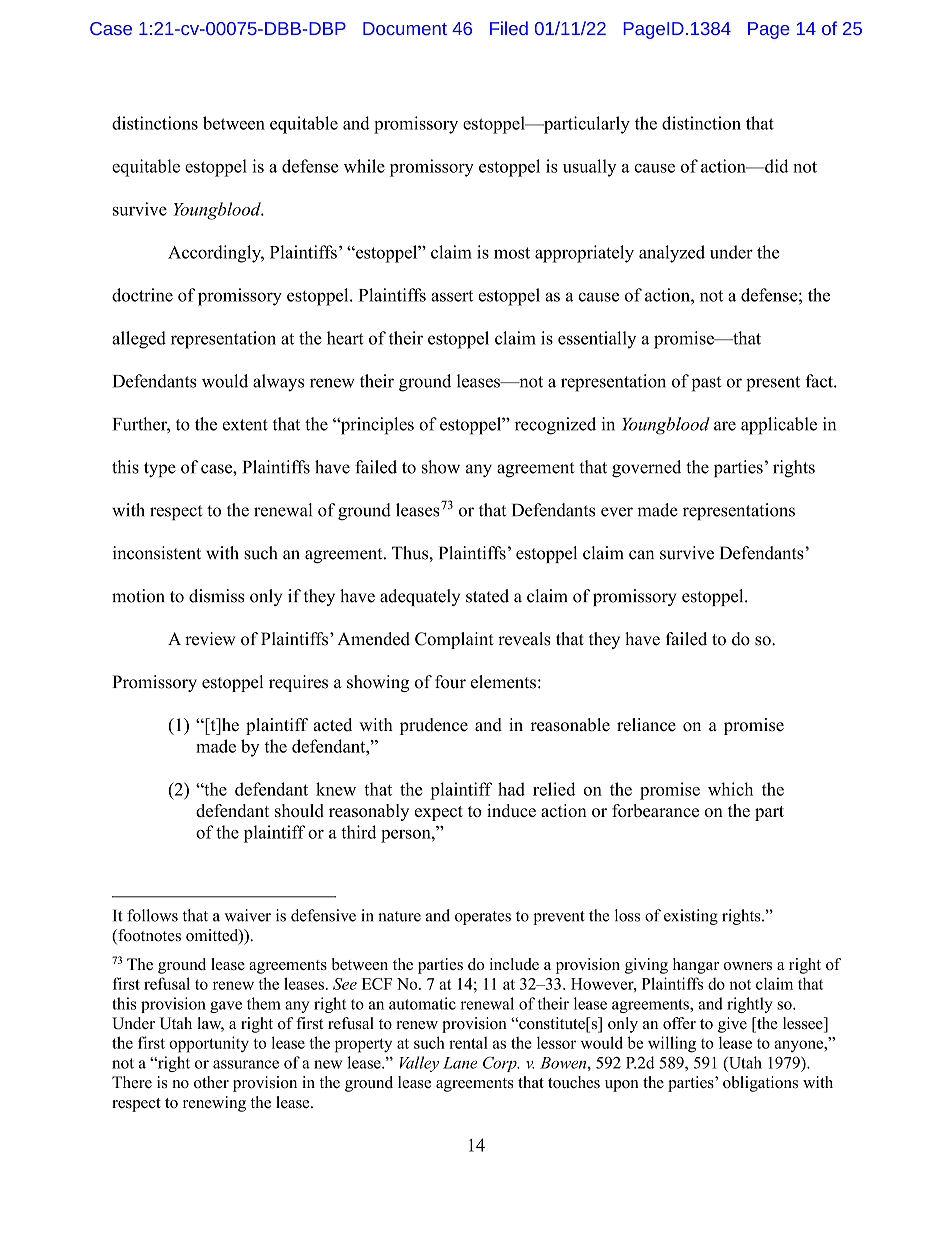 Image resolution: width=952 pixels, height=1233 pixels. What do you see at coordinates (452, 296) in the screenshot?
I see `assert` at bounding box center [452, 296].
